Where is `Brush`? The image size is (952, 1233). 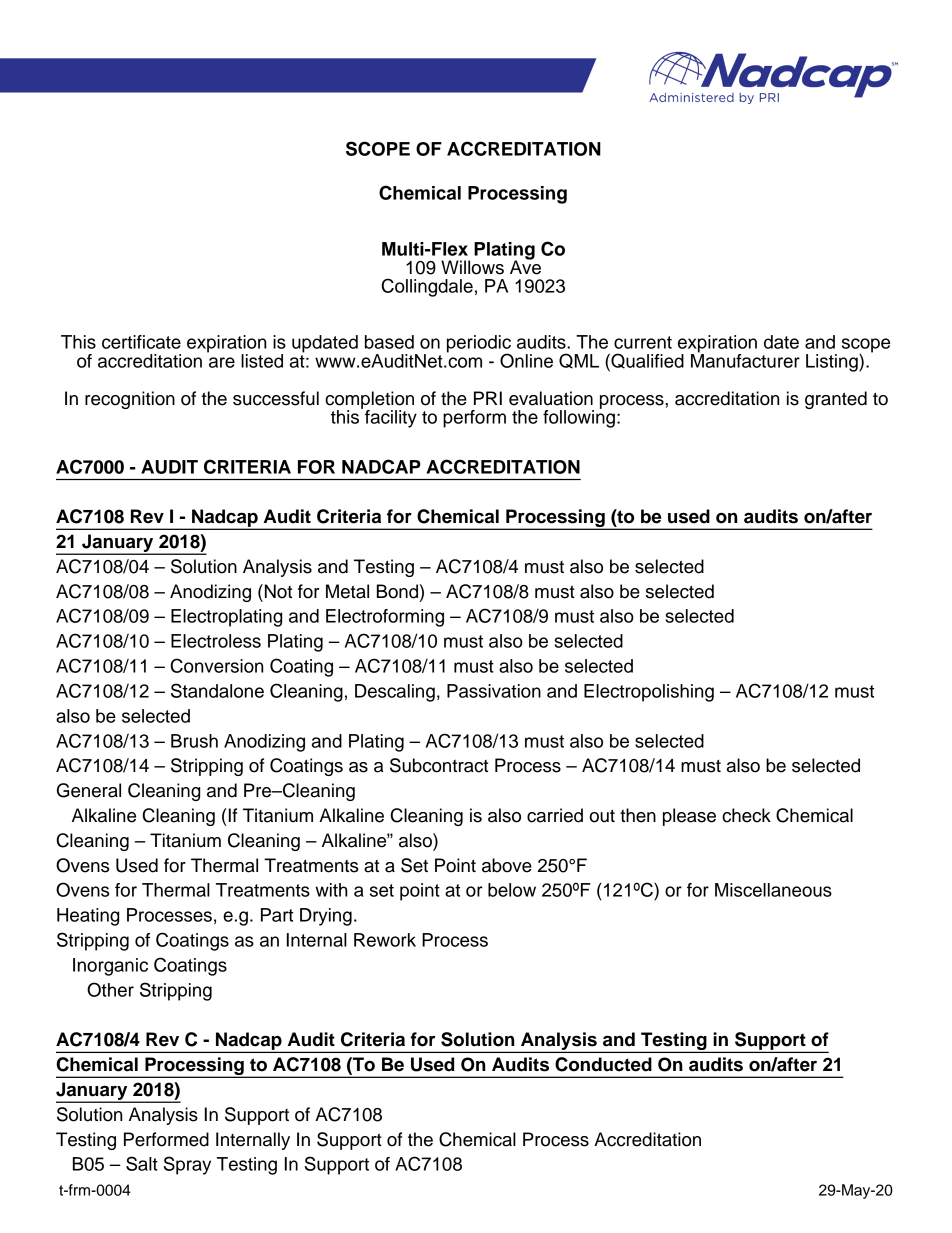 Brush is located at coordinates (194, 741).
